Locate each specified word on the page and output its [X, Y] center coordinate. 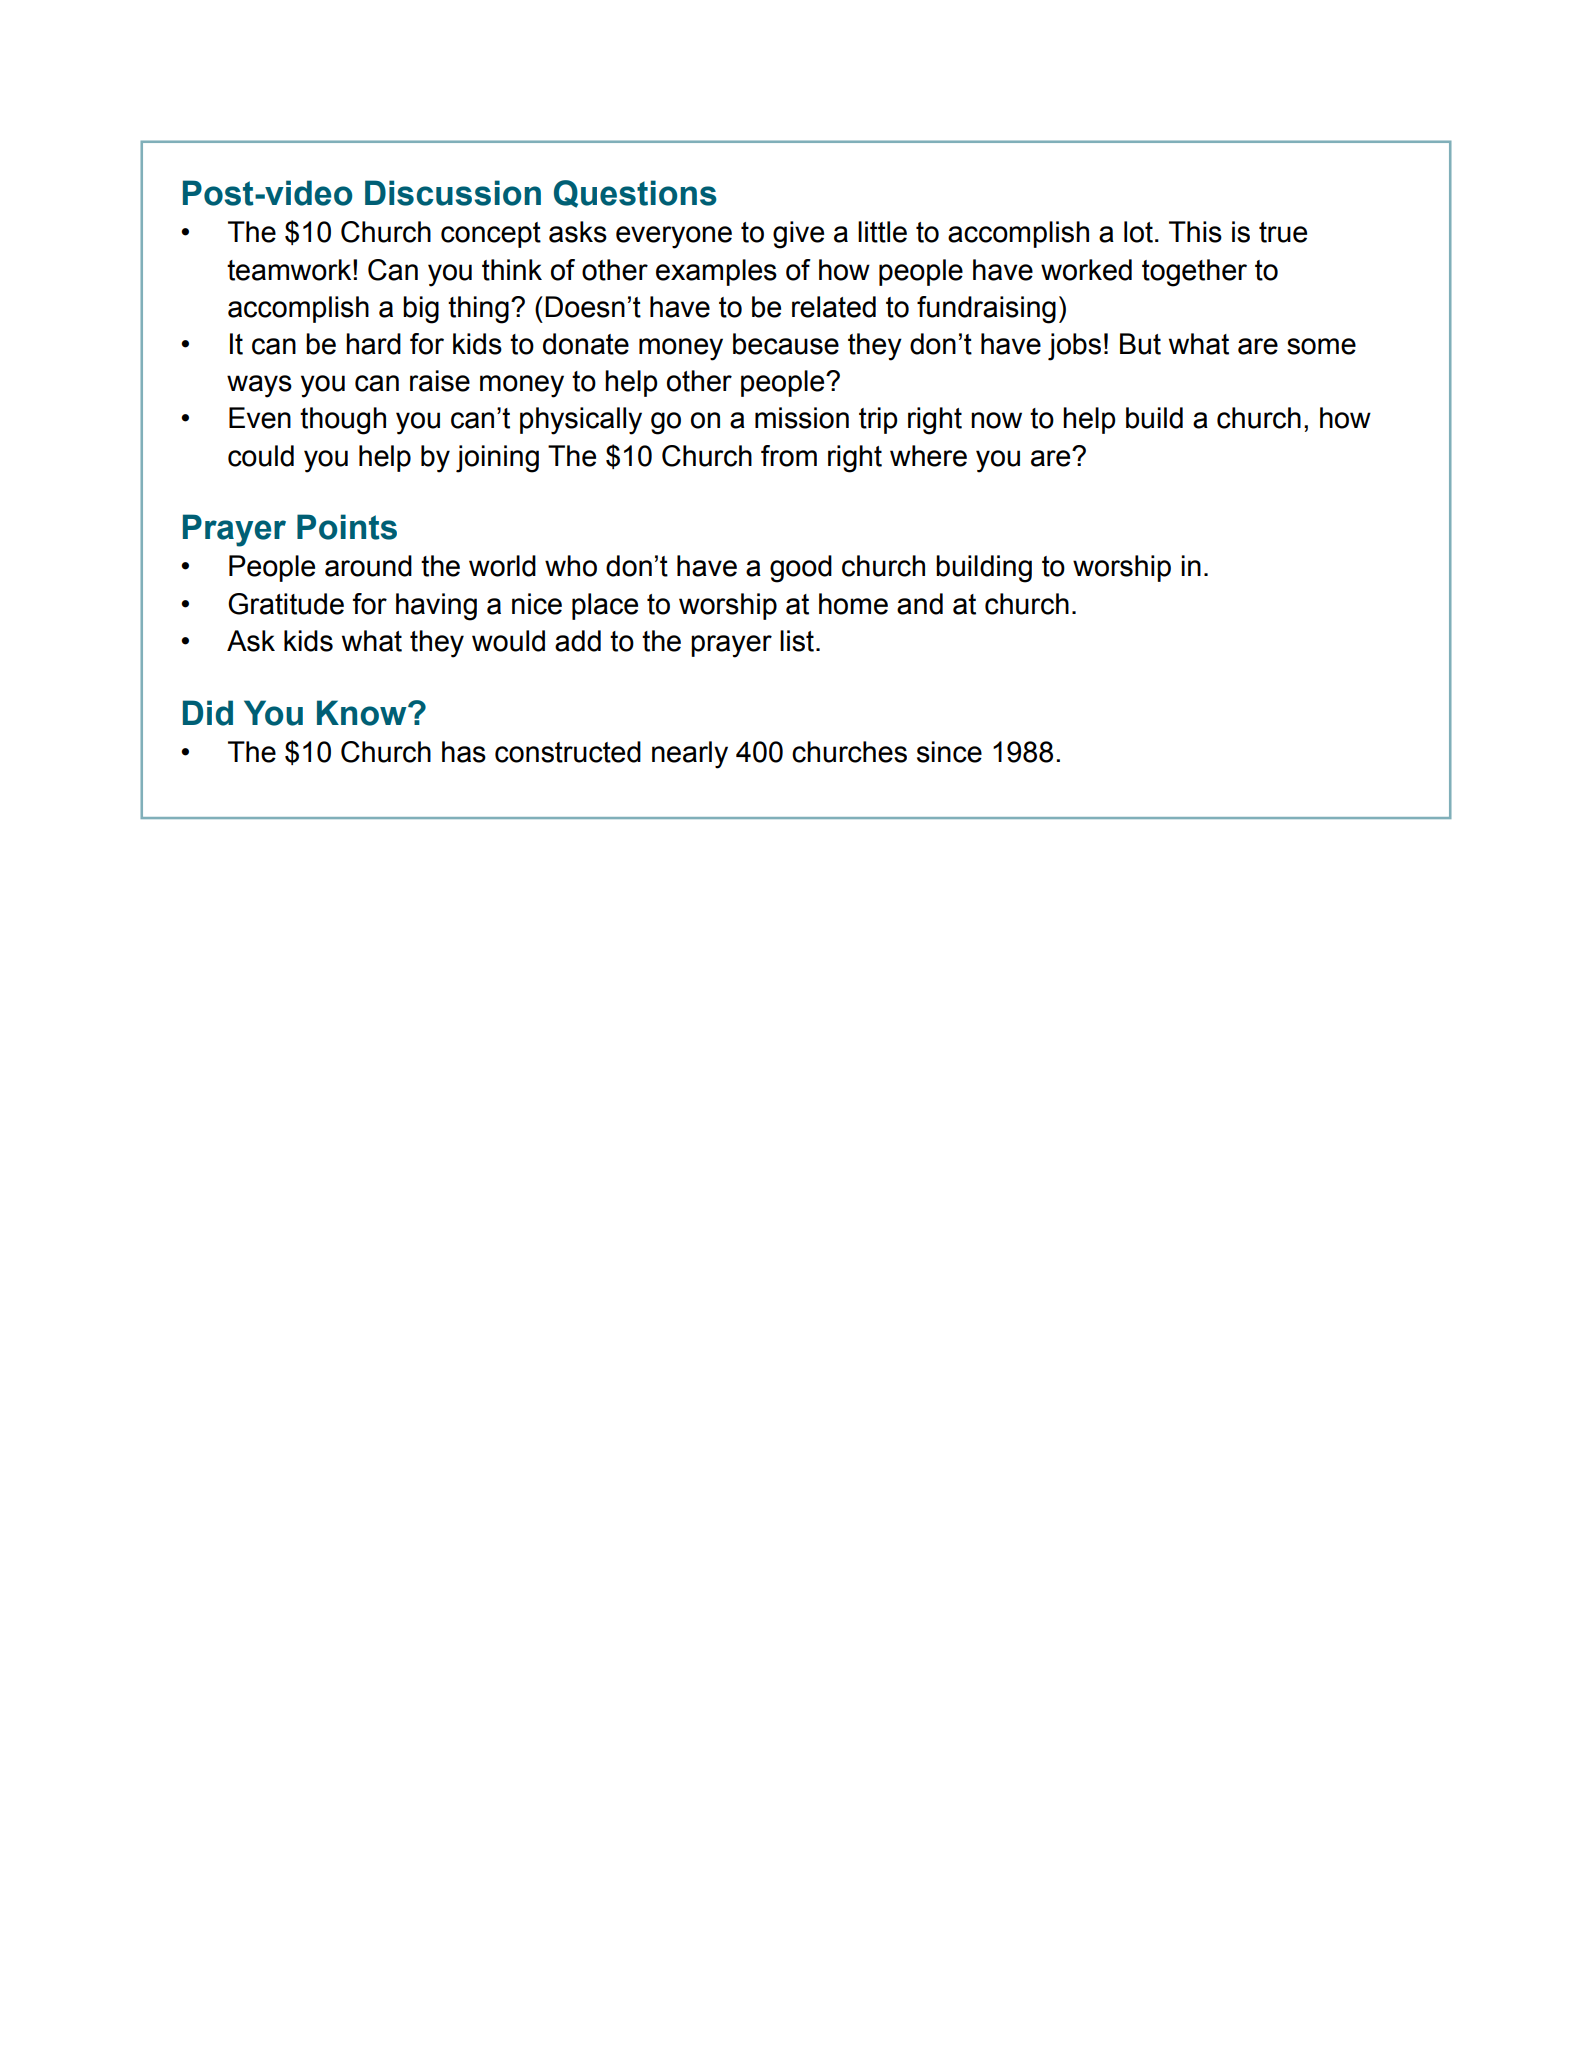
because [786, 344]
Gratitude [286, 604]
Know [363, 713]
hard [373, 344]
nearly [690, 755]
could [261, 456]
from [789, 456]
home [853, 604]
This [1195, 232]
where [928, 456]
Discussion [453, 193]
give [798, 235]
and [920, 604]
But [1140, 344]
